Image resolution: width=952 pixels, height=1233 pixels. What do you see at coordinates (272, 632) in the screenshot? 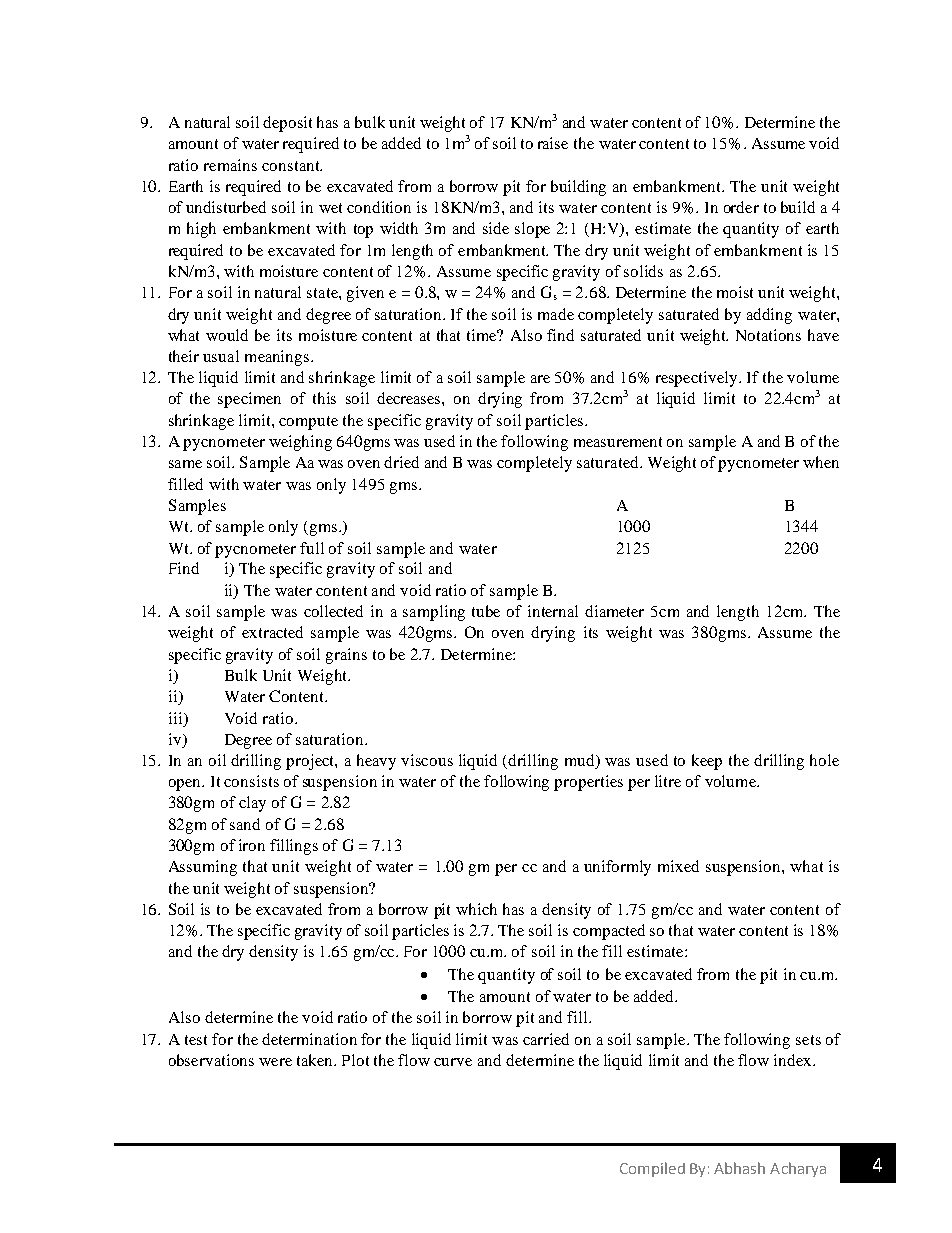
I see `extracted` at bounding box center [272, 632].
